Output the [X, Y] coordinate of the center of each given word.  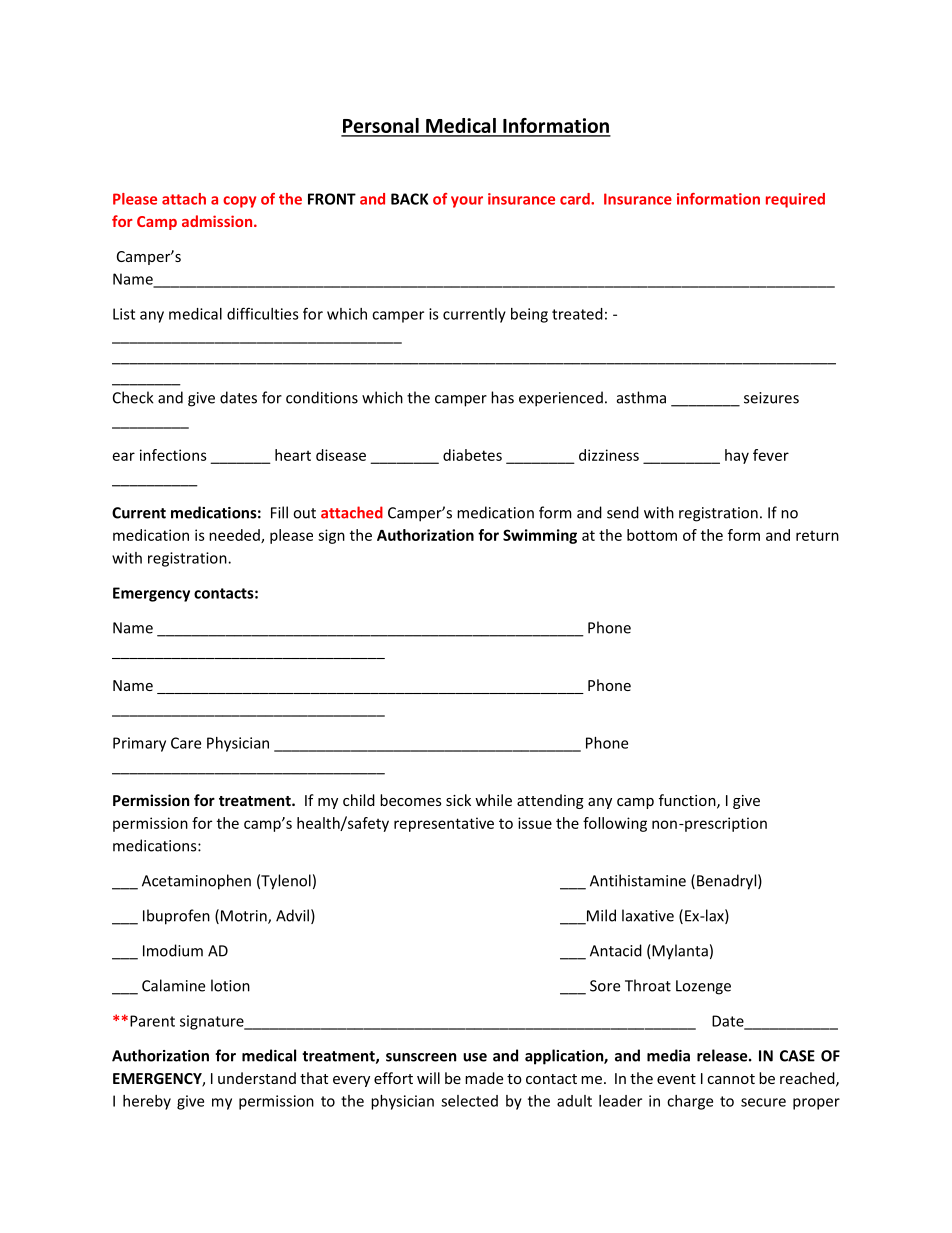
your [467, 202]
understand [257, 1078]
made [484, 1078]
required [795, 200]
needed [235, 536]
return [817, 536]
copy [239, 202]
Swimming [540, 536]
